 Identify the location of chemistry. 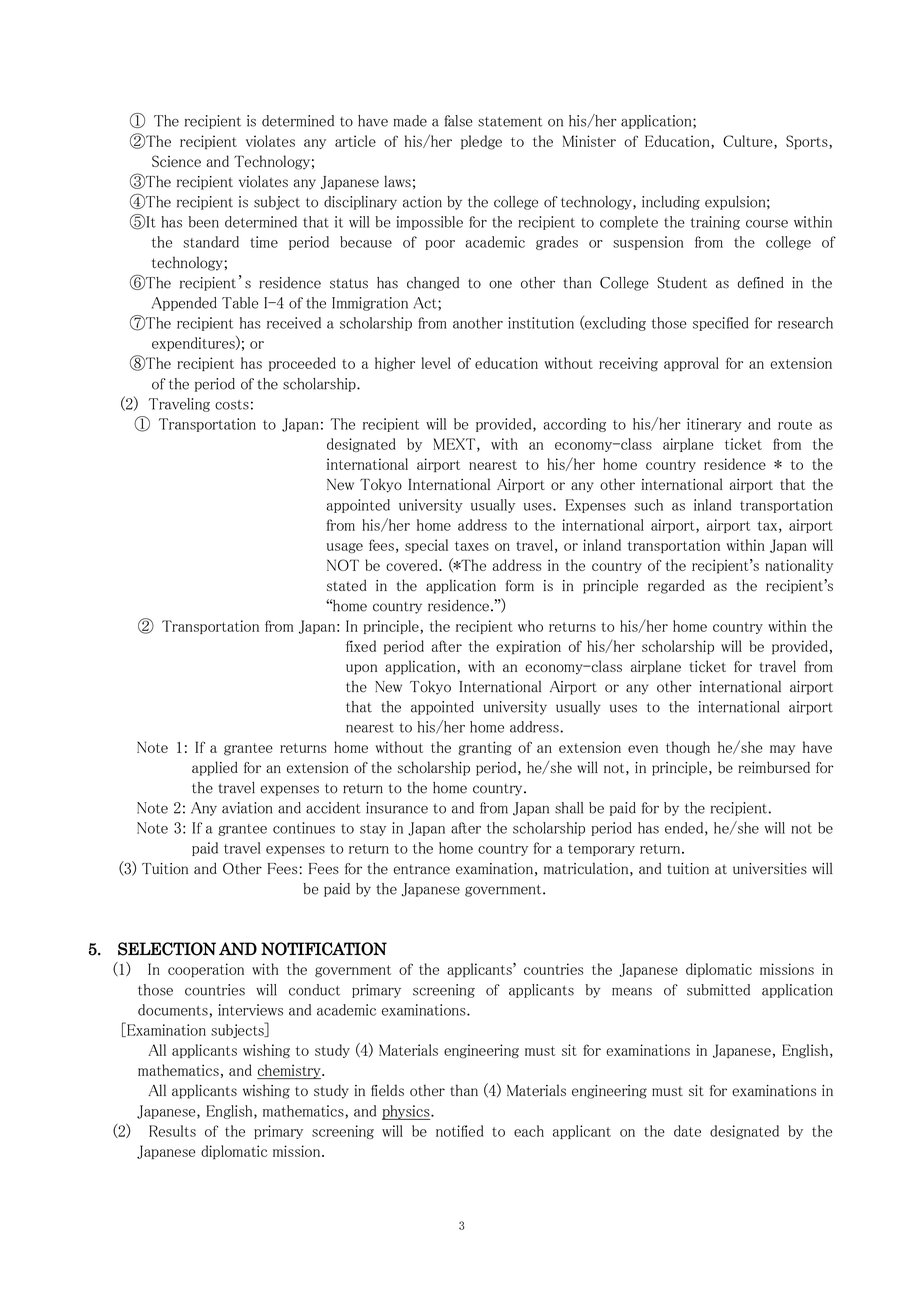
(290, 1071).
